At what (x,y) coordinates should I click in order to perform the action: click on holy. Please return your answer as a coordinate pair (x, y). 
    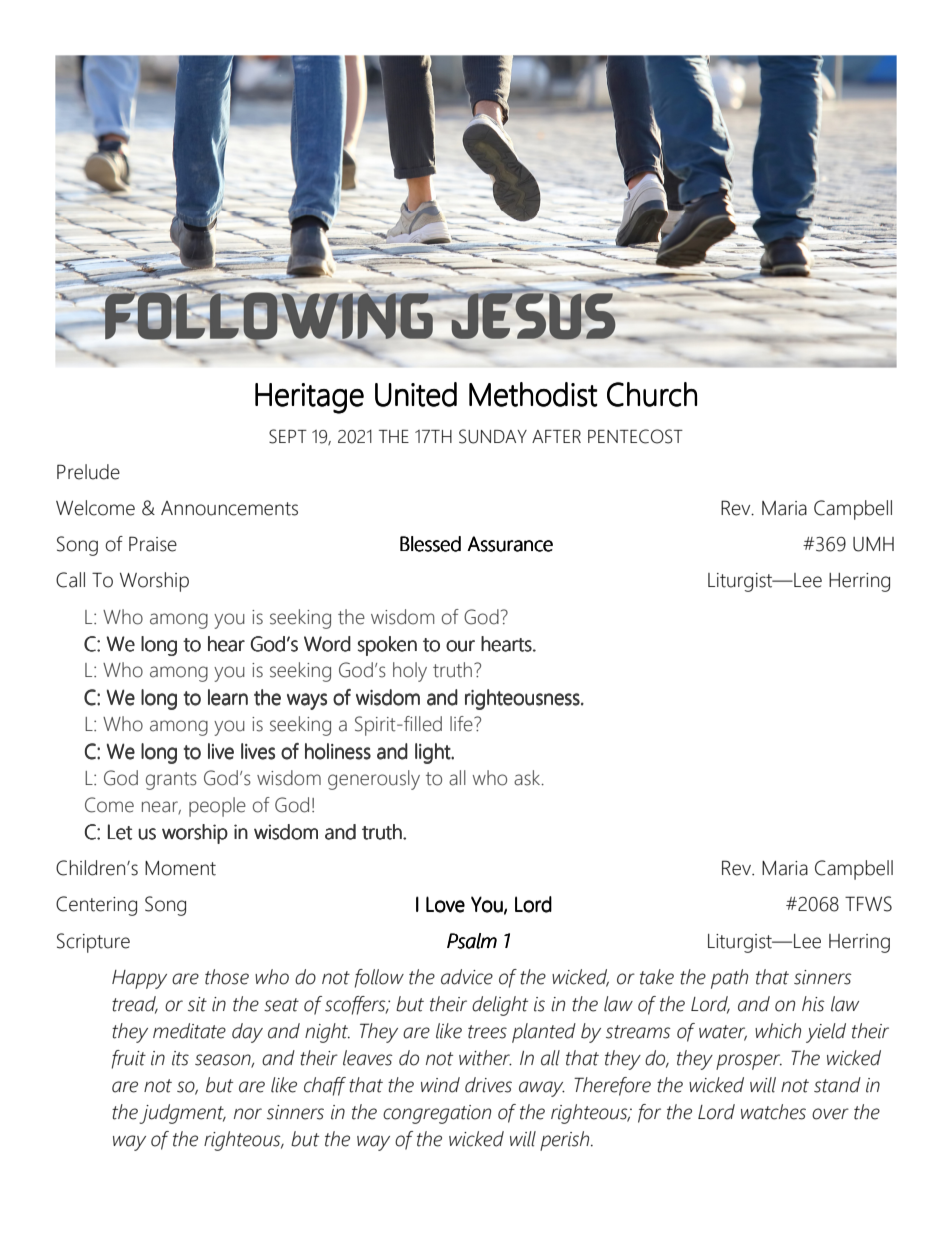
    Looking at the image, I should click on (410, 672).
